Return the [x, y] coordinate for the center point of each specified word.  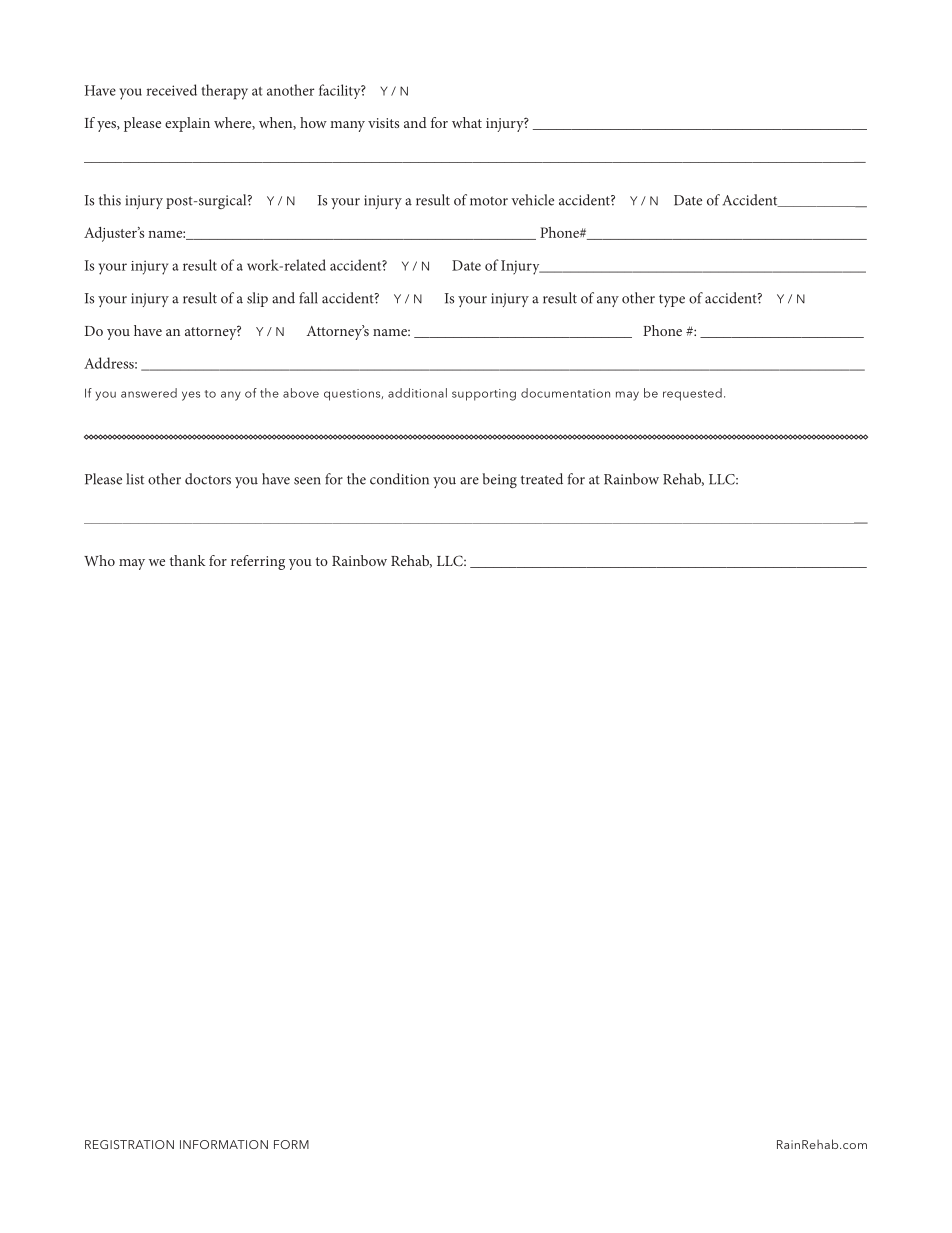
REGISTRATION [129, 1144]
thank [188, 560]
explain [187, 124]
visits [383, 123]
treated [542, 479]
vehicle [532, 200]
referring [258, 562]
